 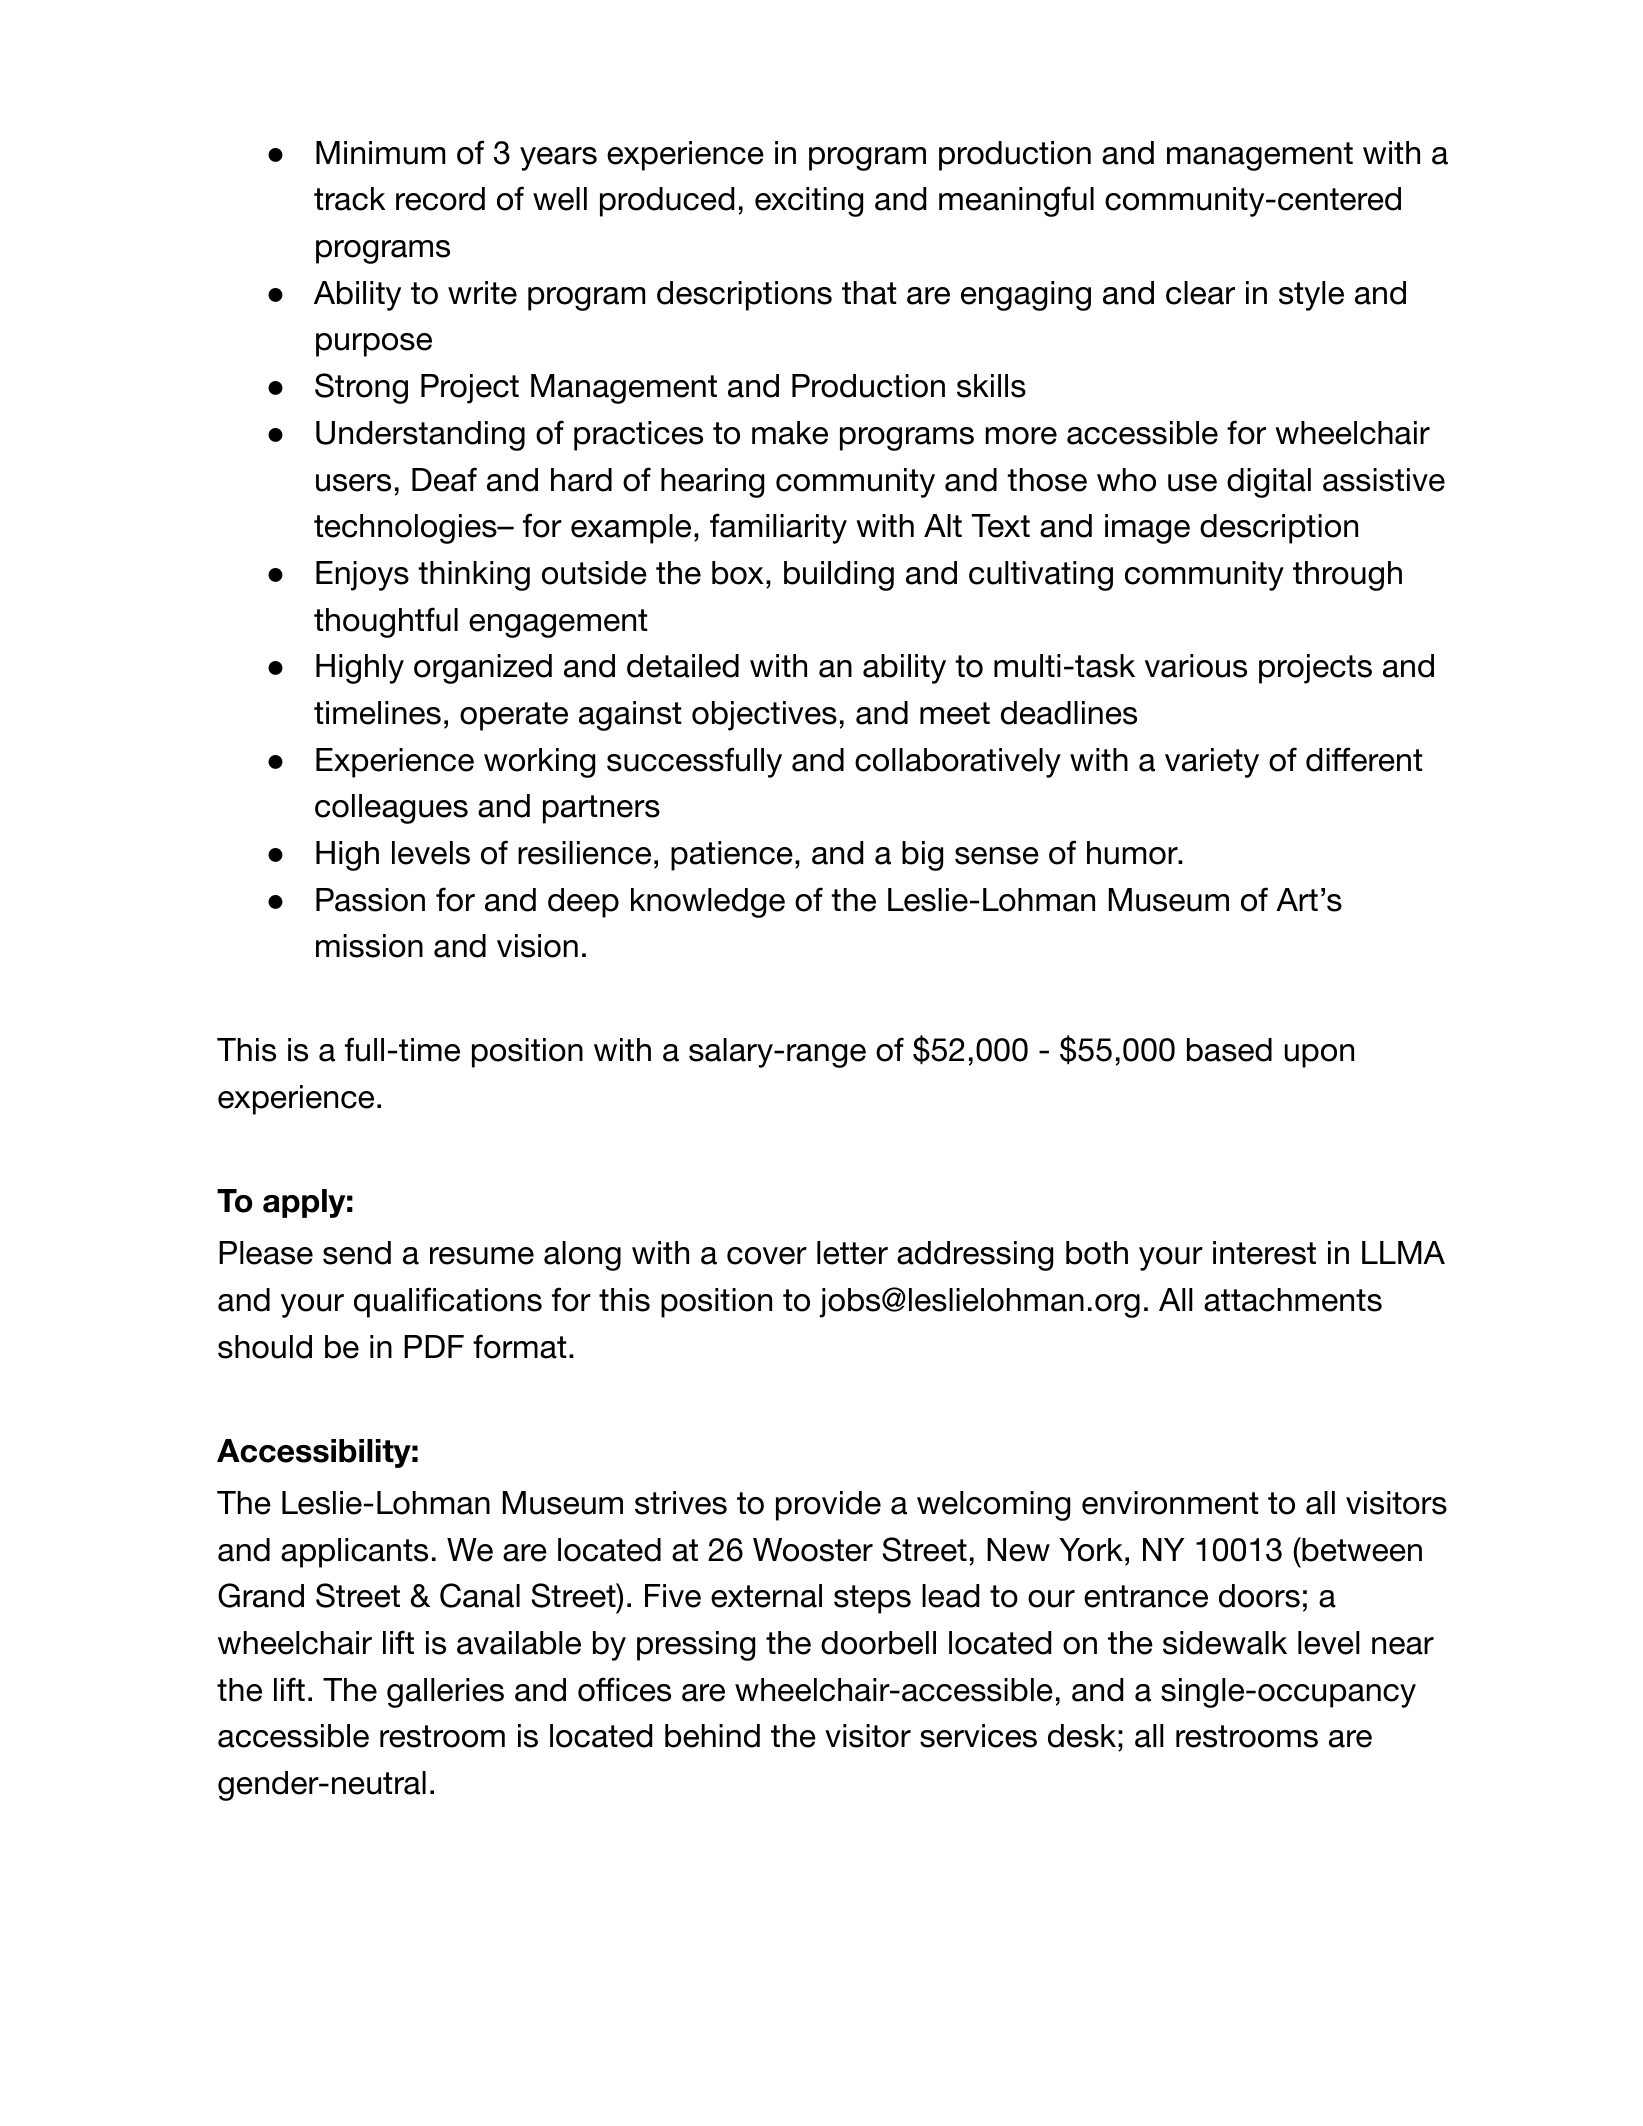 I want to click on building, so click(x=839, y=576).
